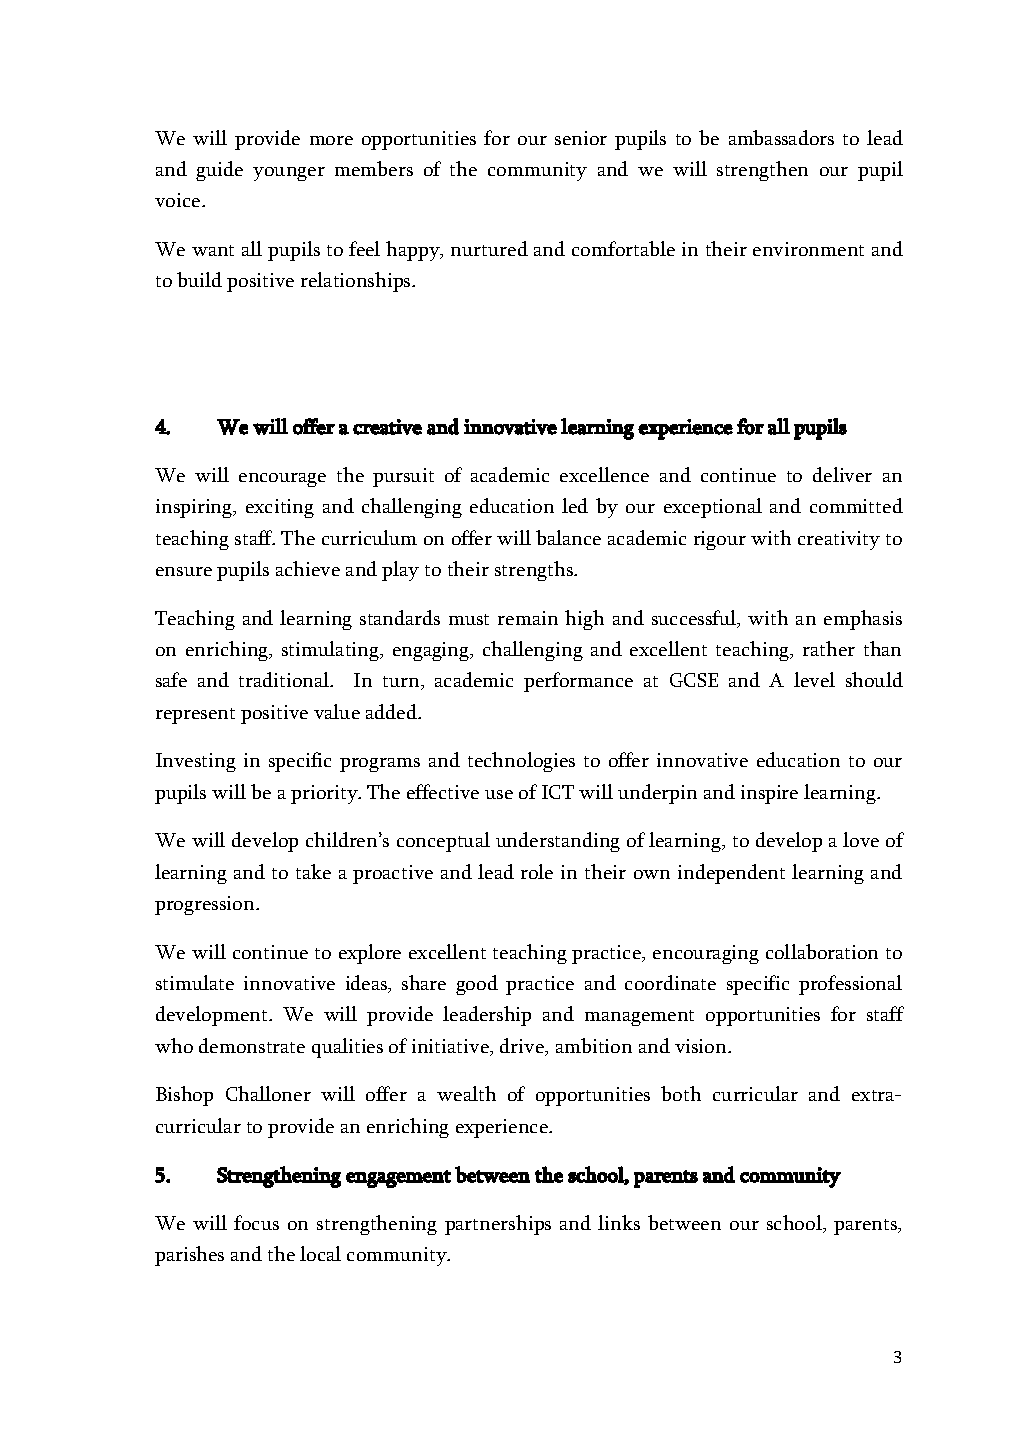  I want to click on focus, so click(256, 1222).
